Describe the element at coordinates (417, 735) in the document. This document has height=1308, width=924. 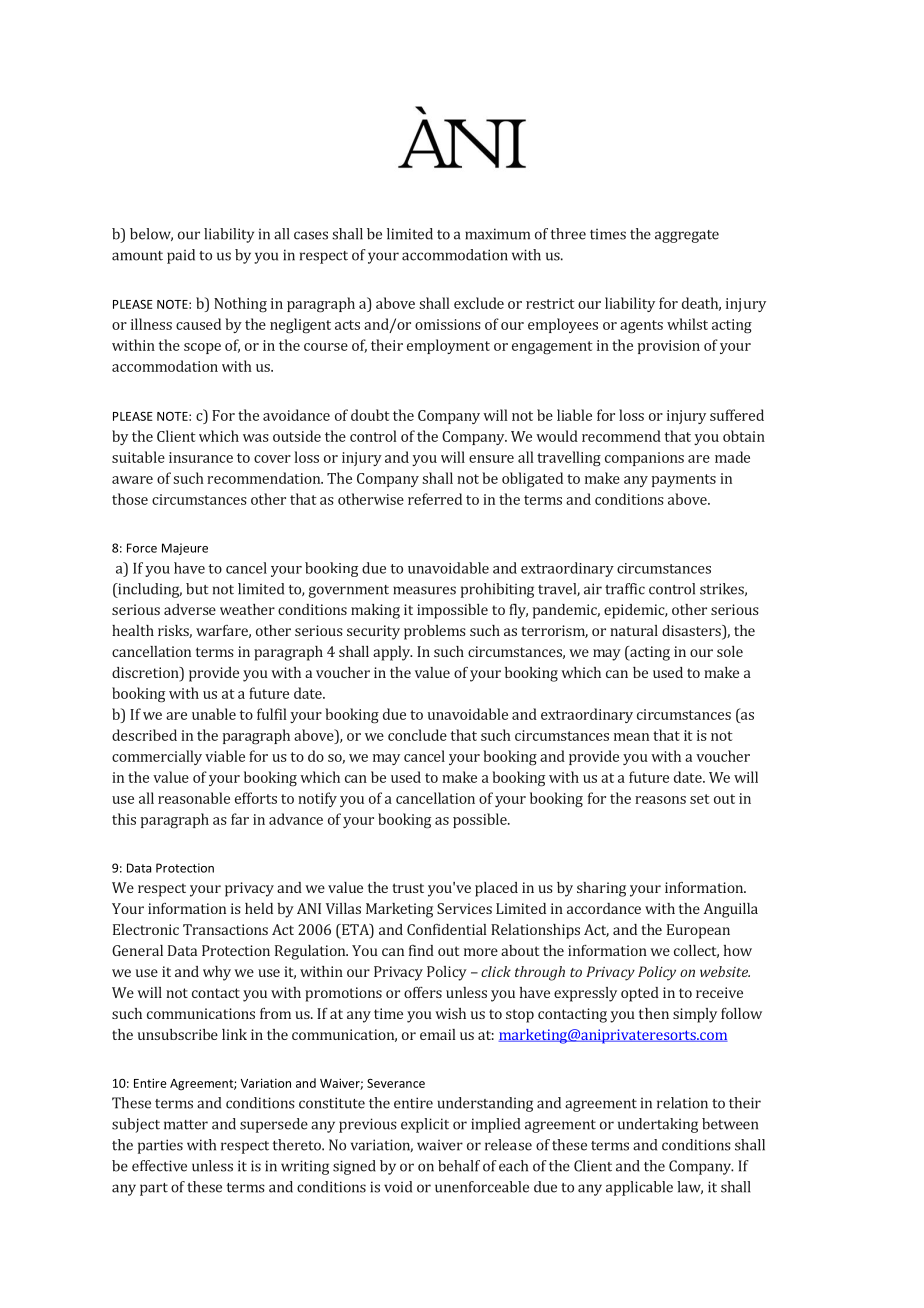
I see `conclude` at that location.
